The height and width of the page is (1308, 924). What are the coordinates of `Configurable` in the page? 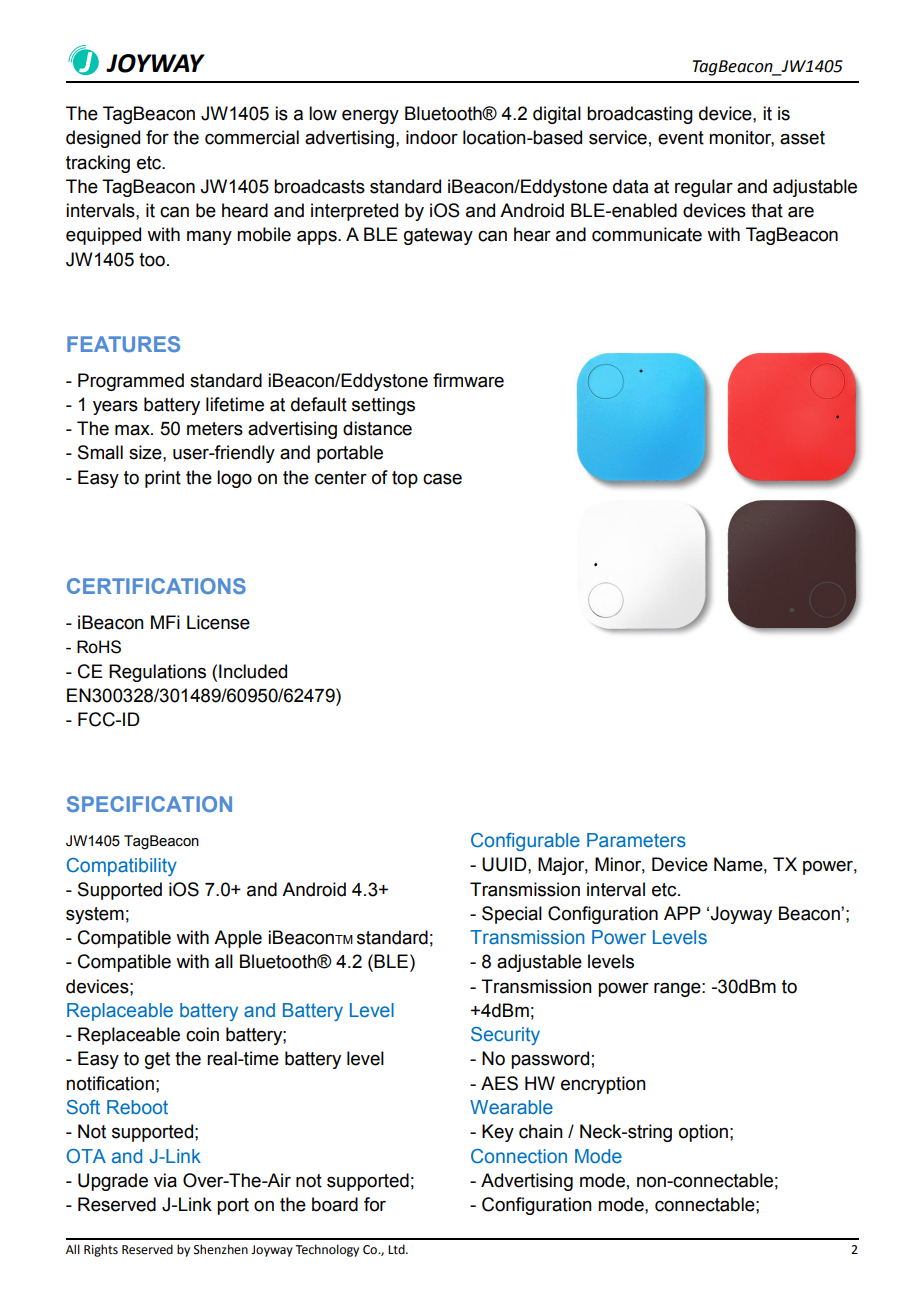 It's located at (525, 842).
